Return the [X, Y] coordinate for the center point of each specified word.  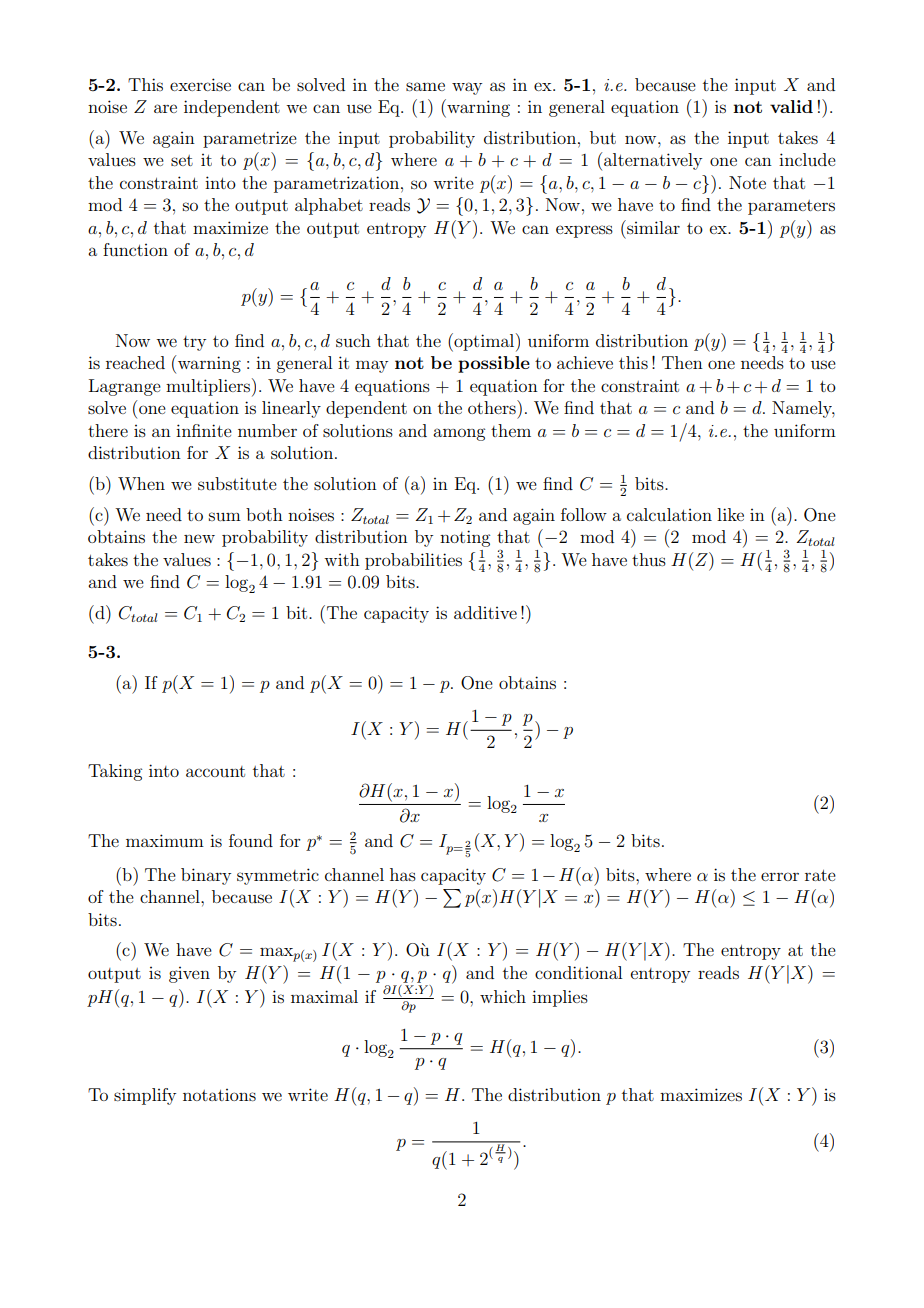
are [165, 108]
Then [682, 362]
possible [494, 364]
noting [465, 538]
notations [219, 1095]
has [403, 874]
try [194, 343]
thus [649, 559]
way [467, 88]
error [780, 876]
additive [485, 612]
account [215, 771]
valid [791, 106]
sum [225, 516]
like [730, 514]
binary [206, 876]
